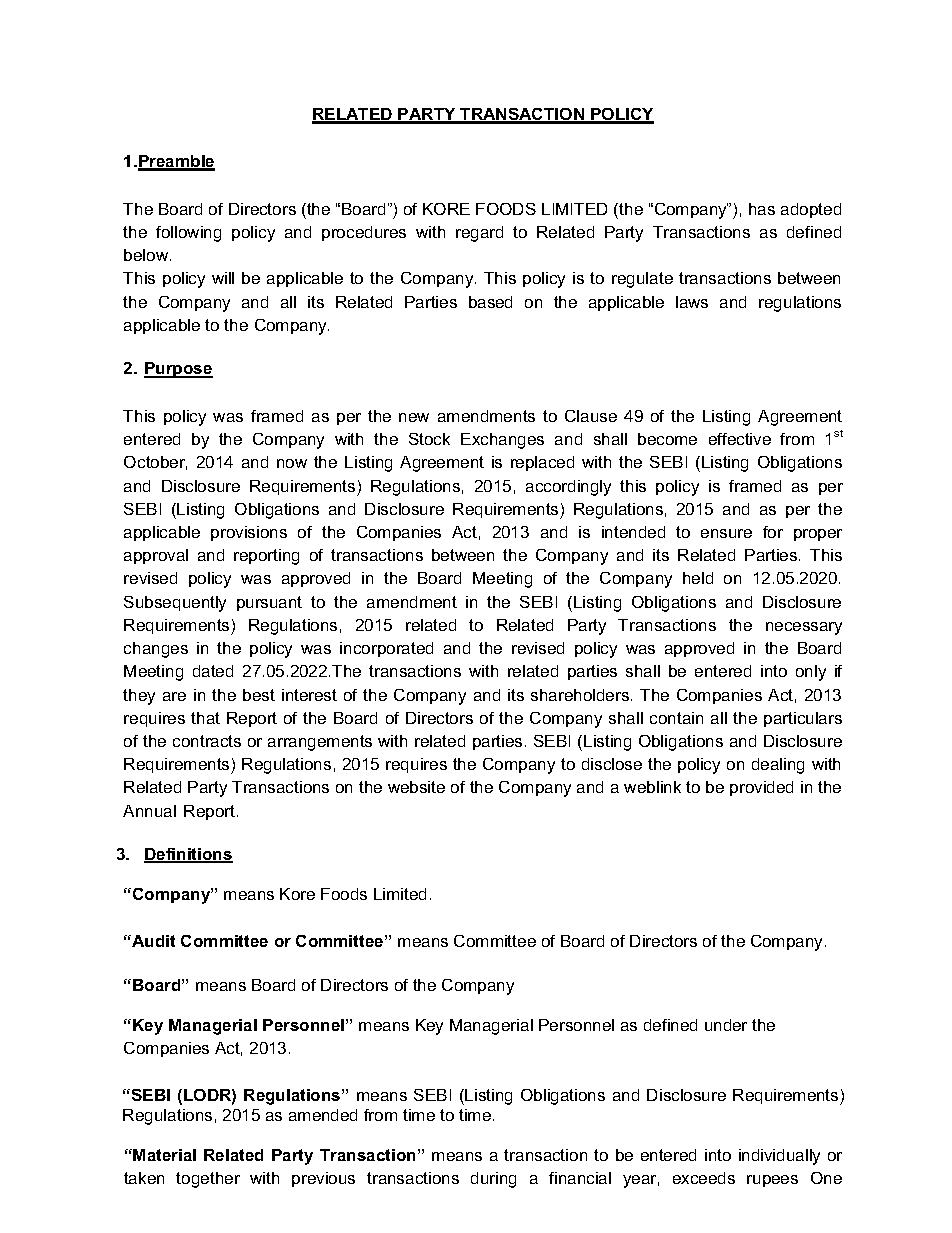 The image size is (952, 1233). I want to click on regard, so click(479, 234).
